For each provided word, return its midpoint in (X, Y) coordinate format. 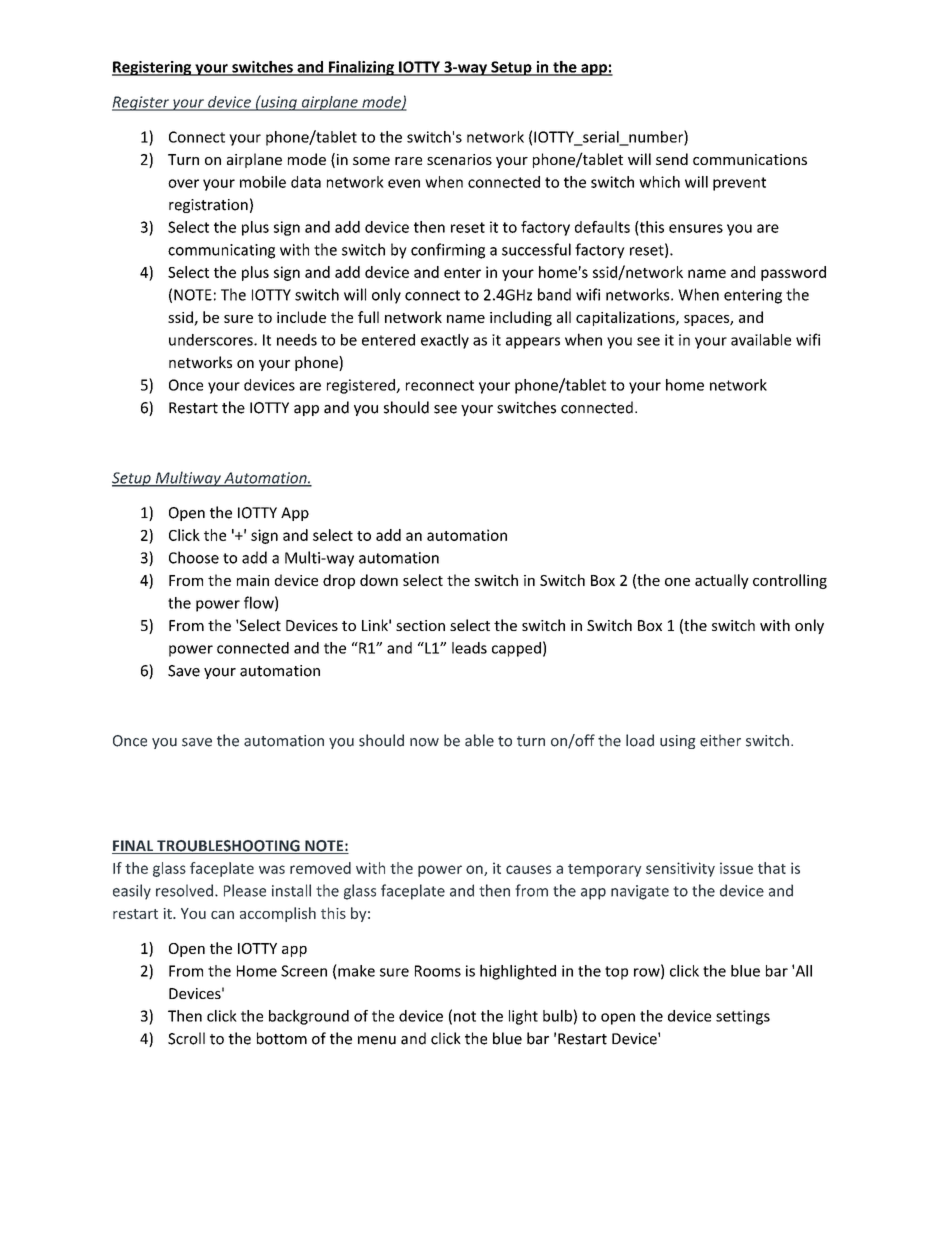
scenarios (459, 159)
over (183, 183)
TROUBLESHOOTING (228, 847)
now (424, 742)
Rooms (438, 971)
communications (750, 159)
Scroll (186, 1038)
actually (722, 581)
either (720, 740)
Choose (194, 557)
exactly (445, 341)
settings (743, 1017)
